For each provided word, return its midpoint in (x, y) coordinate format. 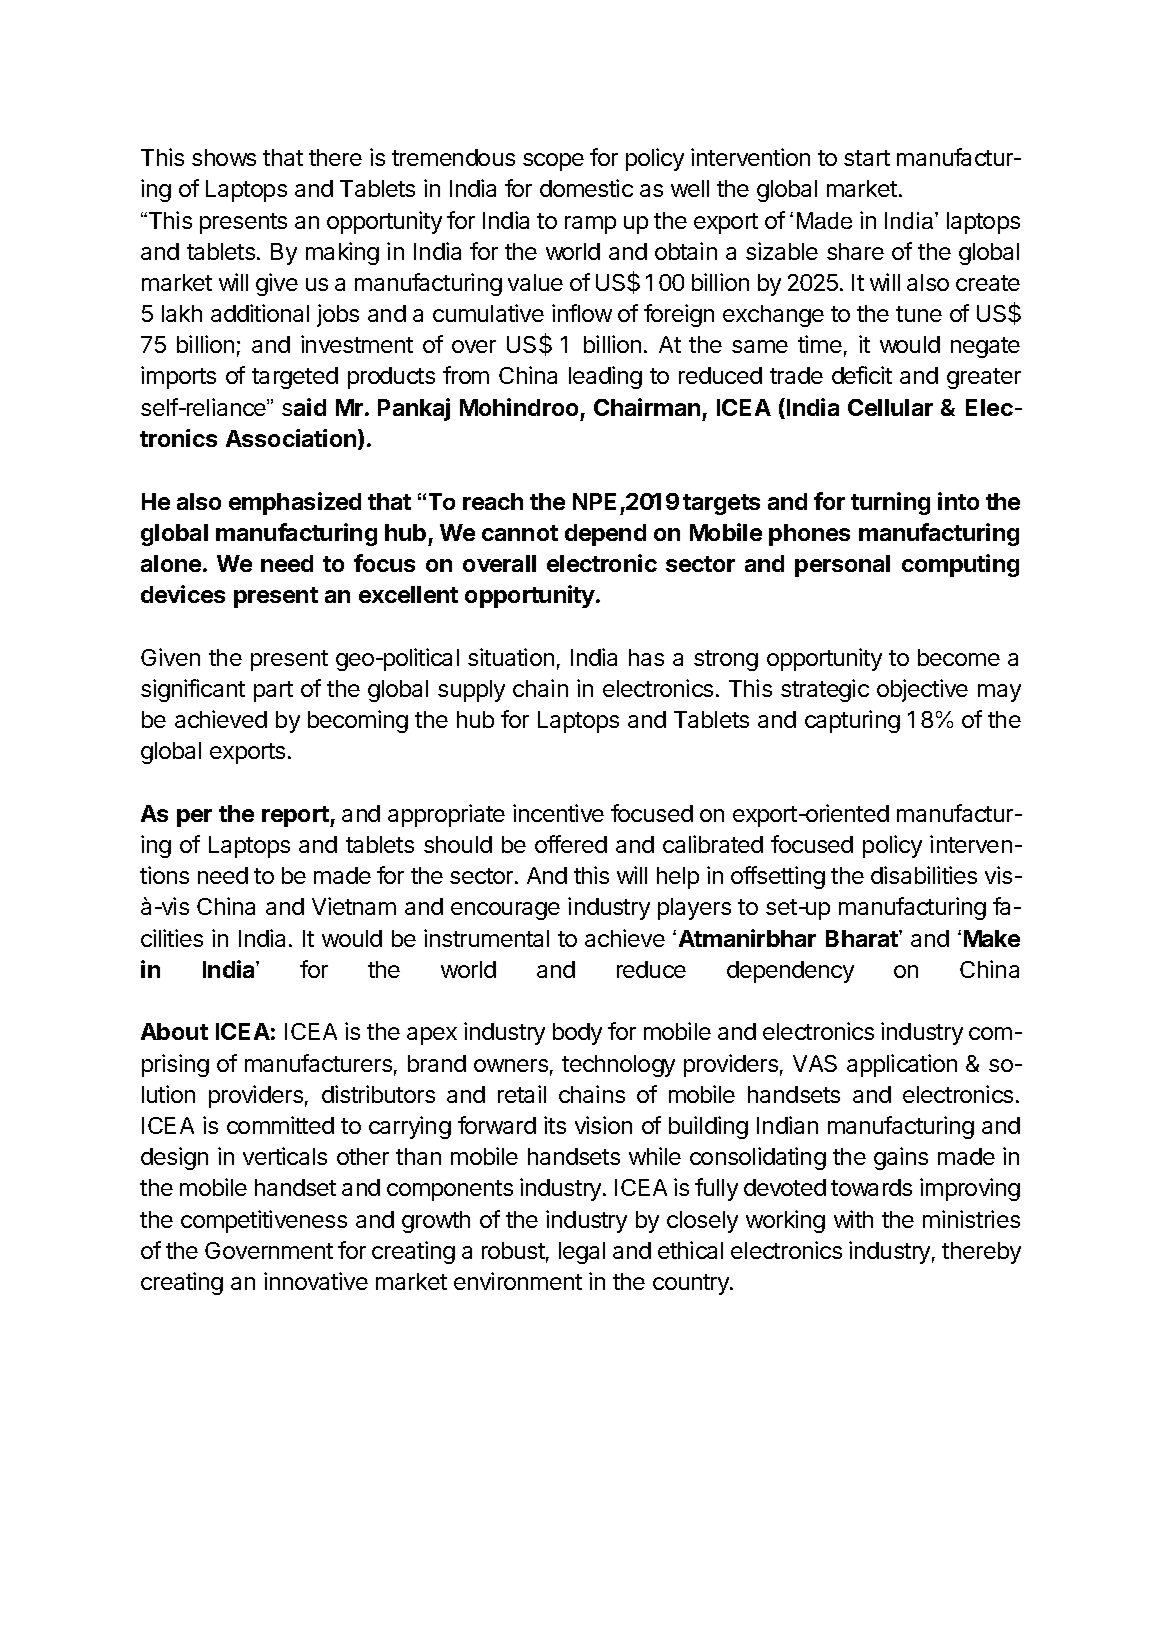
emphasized (295, 503)
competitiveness (264, 1221)
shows (224, 157)
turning (890, 503)
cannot (520, 533)
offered (571, 844)
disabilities (924, 875)
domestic (586, 188)
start (867, 158)
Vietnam (354, 906)
